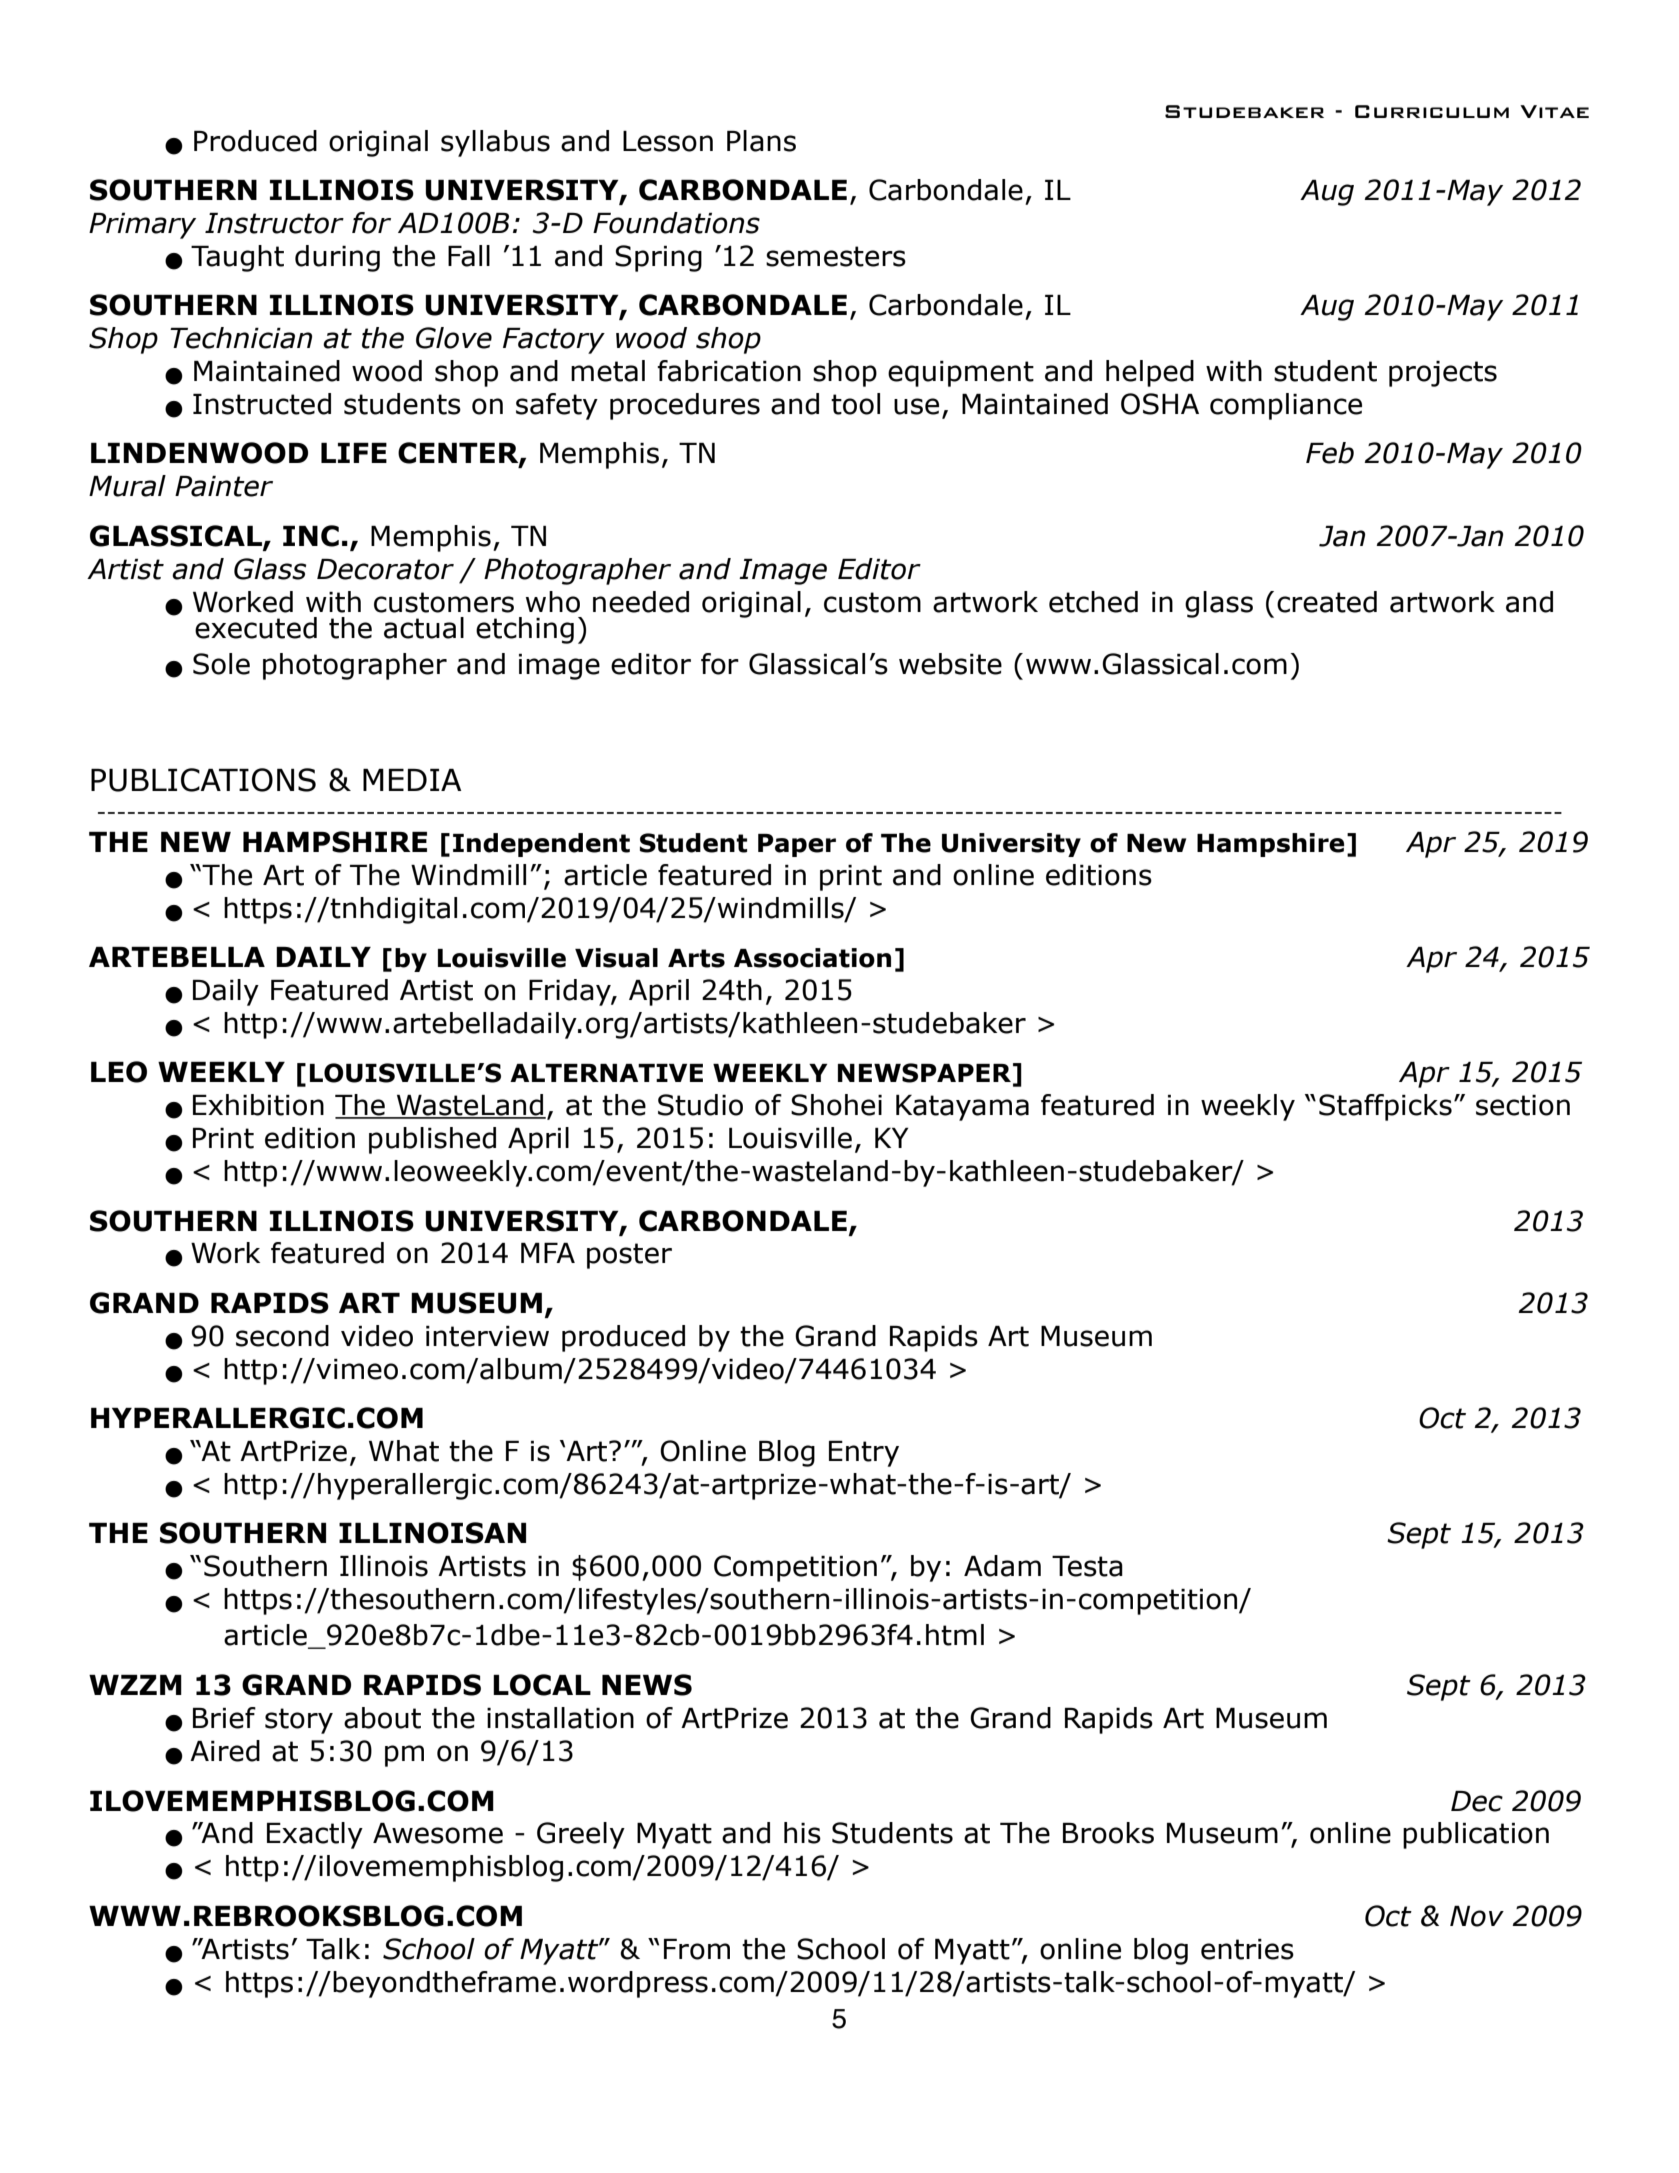 This screenshot has height=2173, width=1679. I want to click on From, so click(697, 1949).
